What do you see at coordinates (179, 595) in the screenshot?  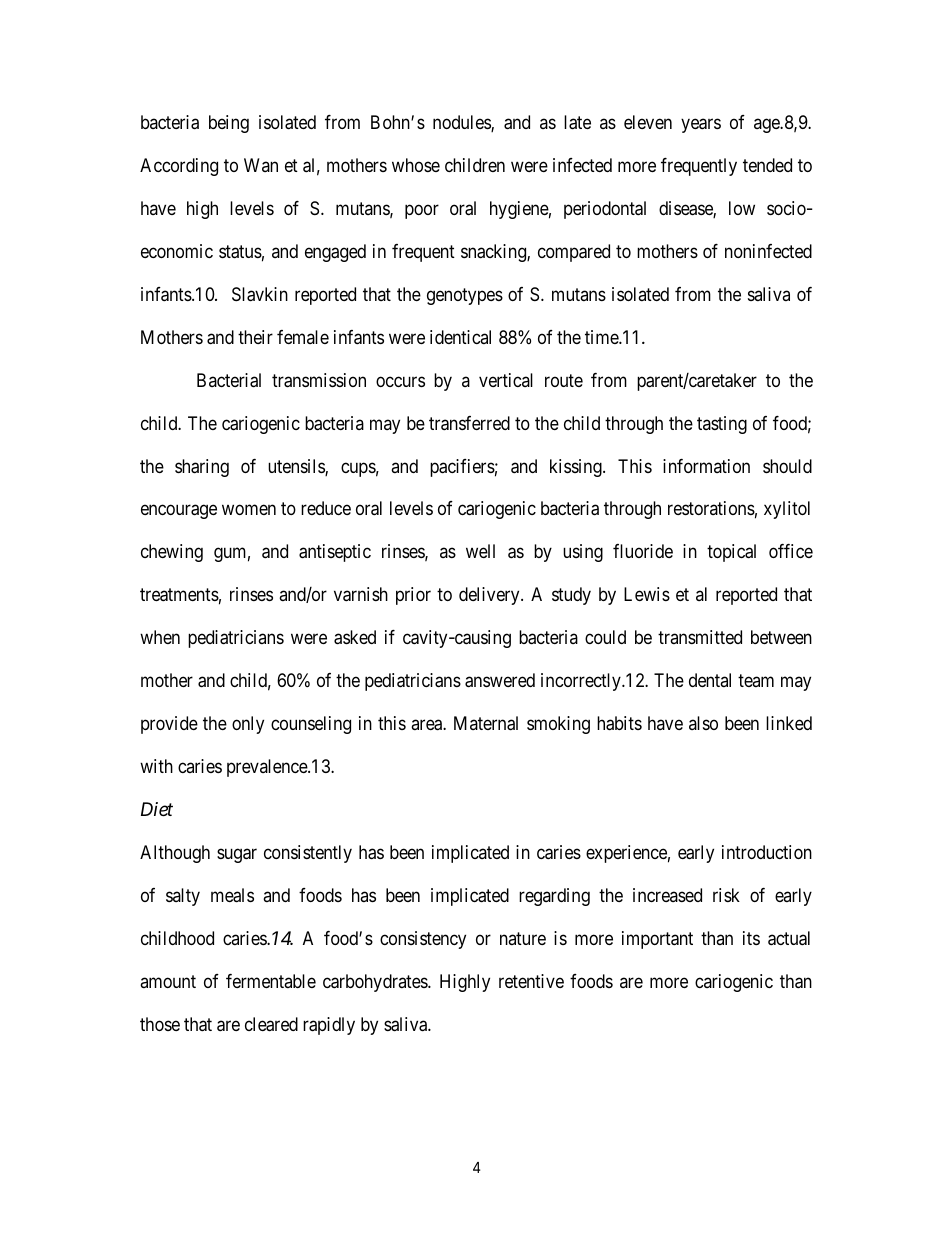 I see `treatments` at bounding box center [179, 595].
